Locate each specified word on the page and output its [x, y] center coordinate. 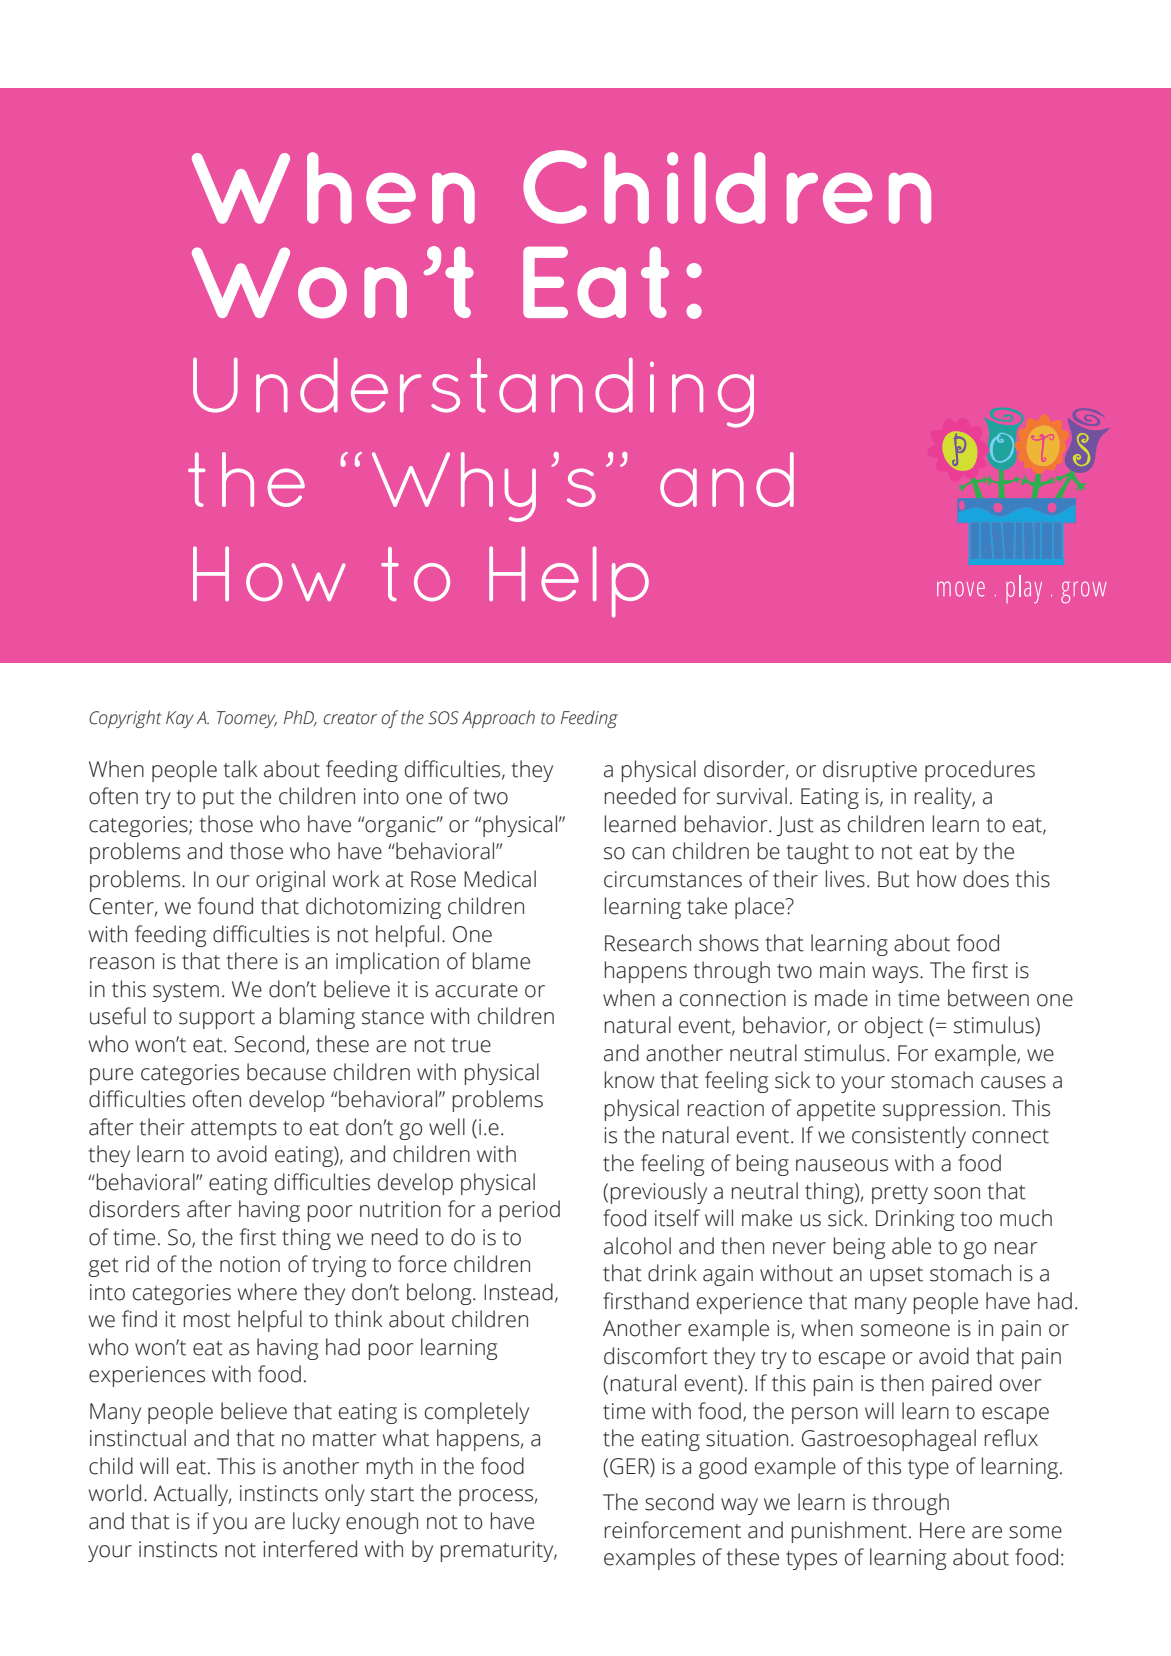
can [648, 853]
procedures [980, 771]
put [218, 799]
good [723, 1468]
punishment [849, 1532]
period [530, 1211]
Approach [498, 719]
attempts [234, 1130]
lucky [316, 1523]
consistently [909, 1137]
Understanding [473, 393]
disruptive [870, 771]
